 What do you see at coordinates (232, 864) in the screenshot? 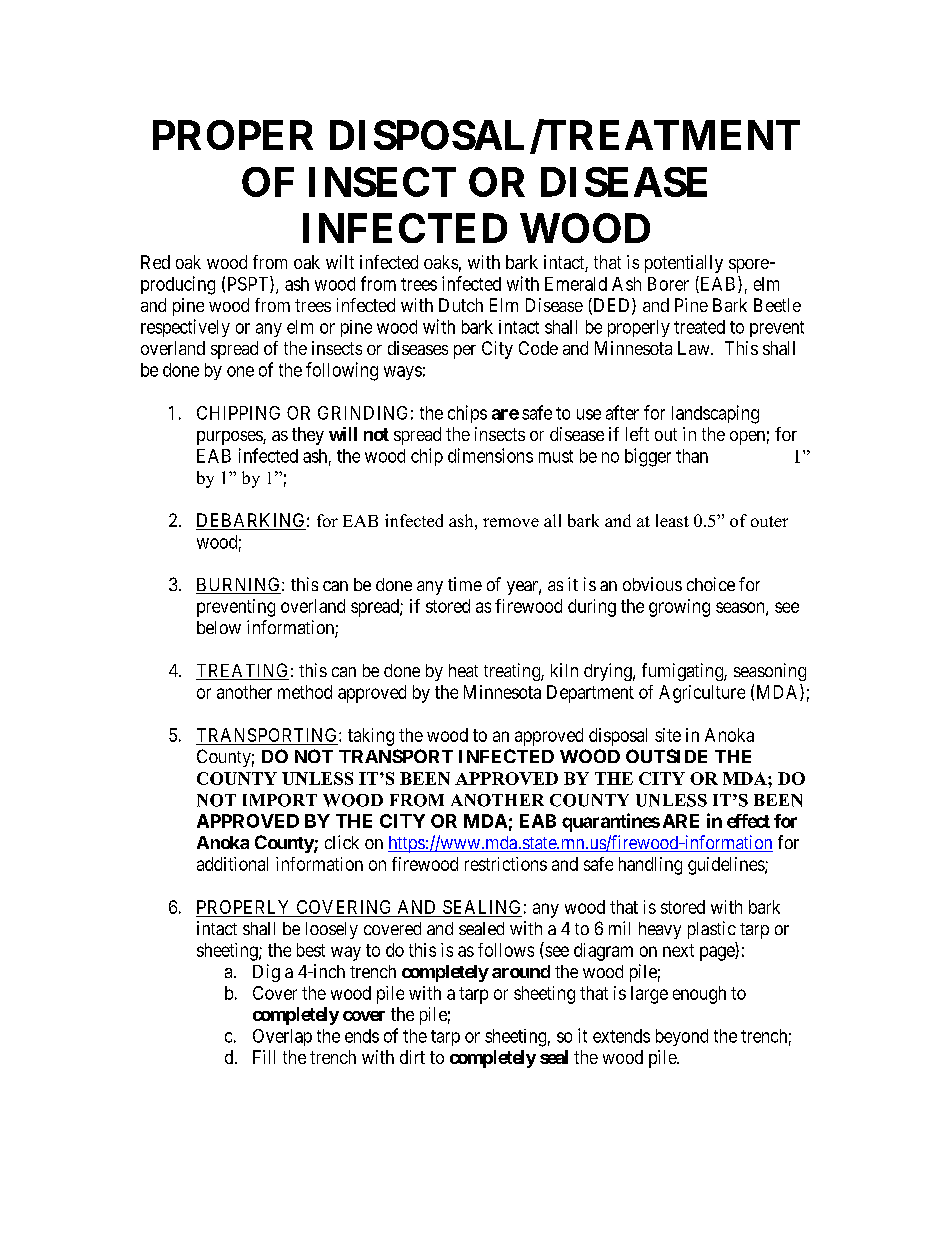
I see `additional` at bounding box center [232, 864].
